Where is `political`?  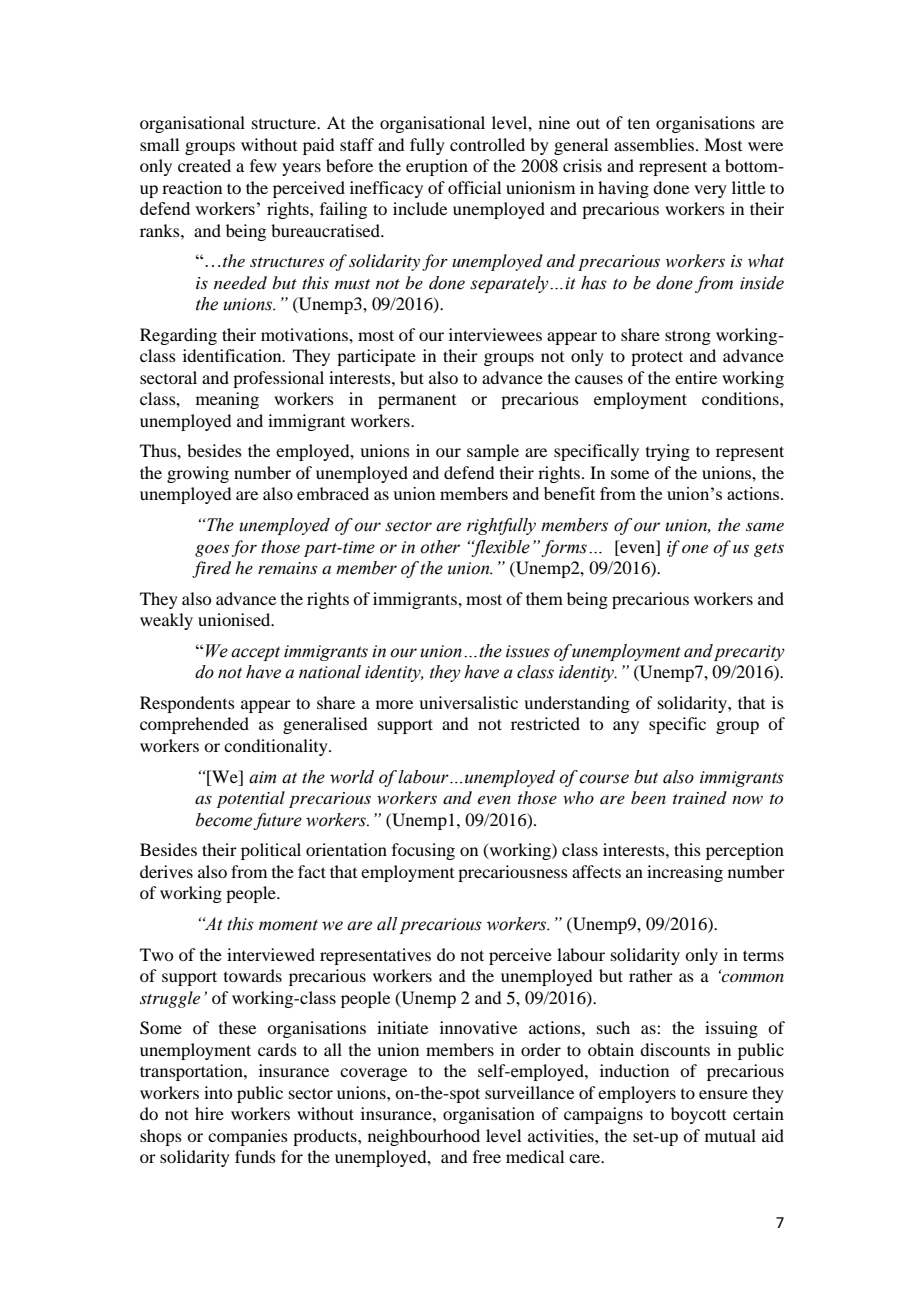 political is located at coordinates (271, 851).
